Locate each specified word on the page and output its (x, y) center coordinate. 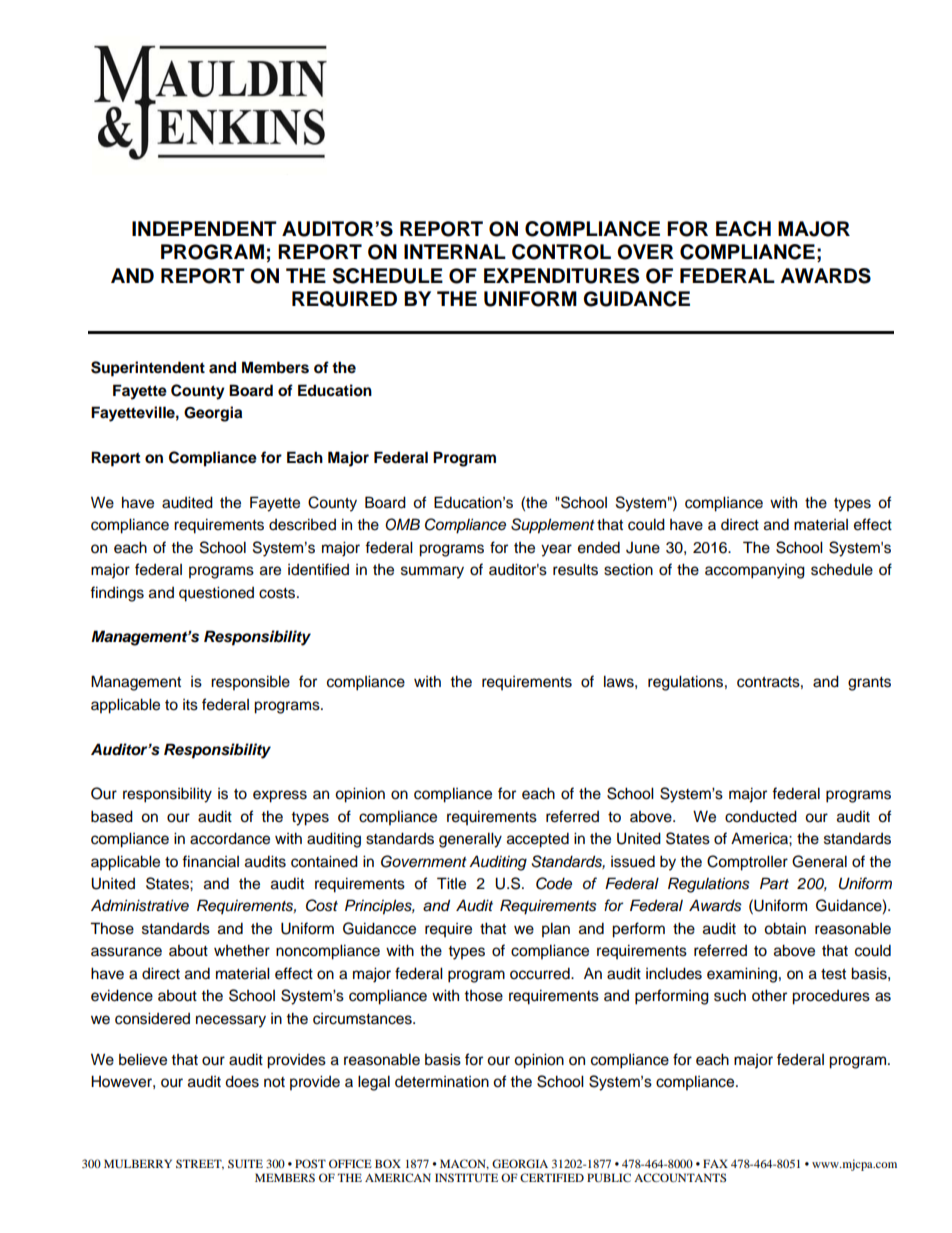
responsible (250, 683)
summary (432, 572)
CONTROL (561, 252)
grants (869, 684)
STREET (200, 1164)
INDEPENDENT (204, 228)
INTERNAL (455, 251)
